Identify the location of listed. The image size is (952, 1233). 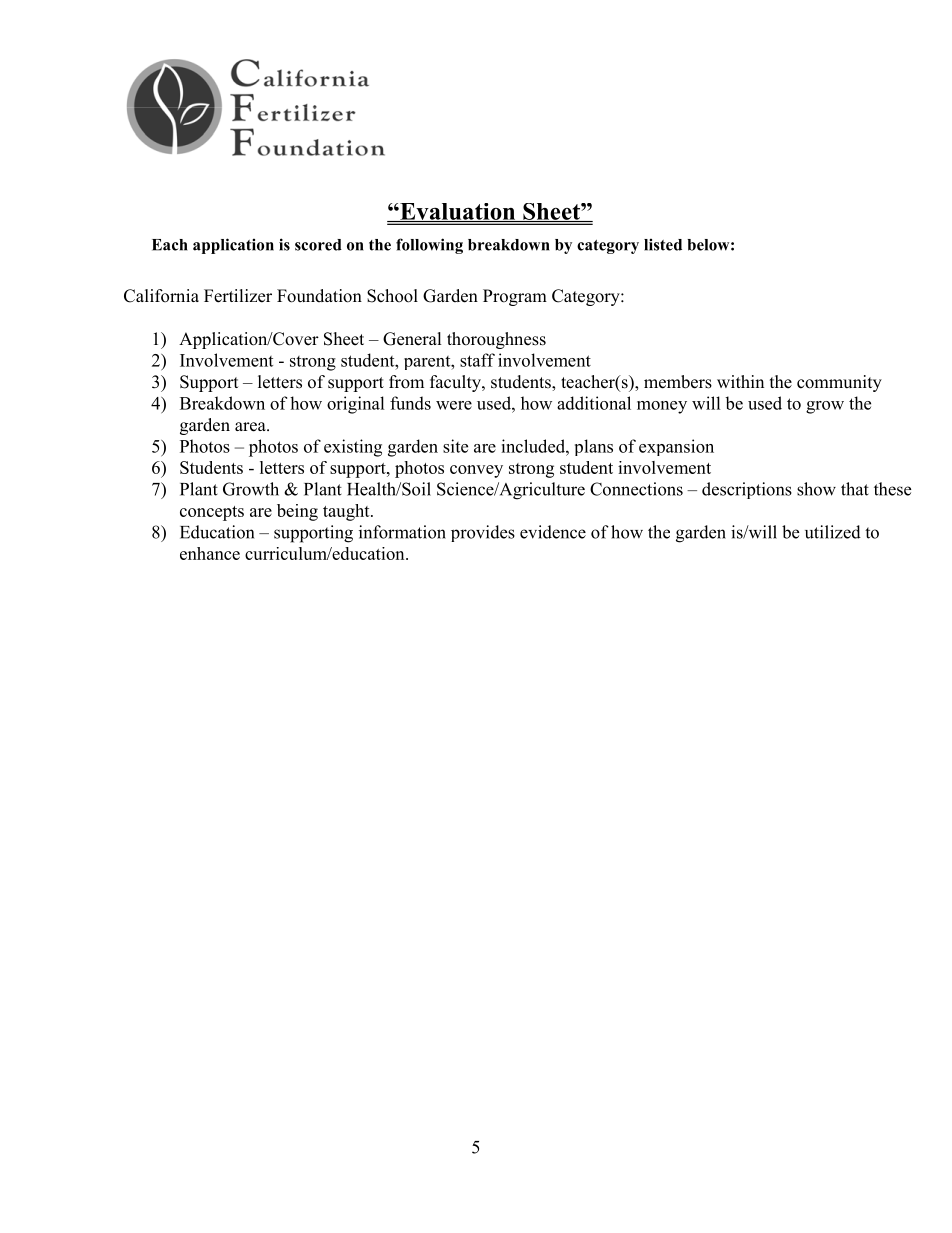
(663, 244).
